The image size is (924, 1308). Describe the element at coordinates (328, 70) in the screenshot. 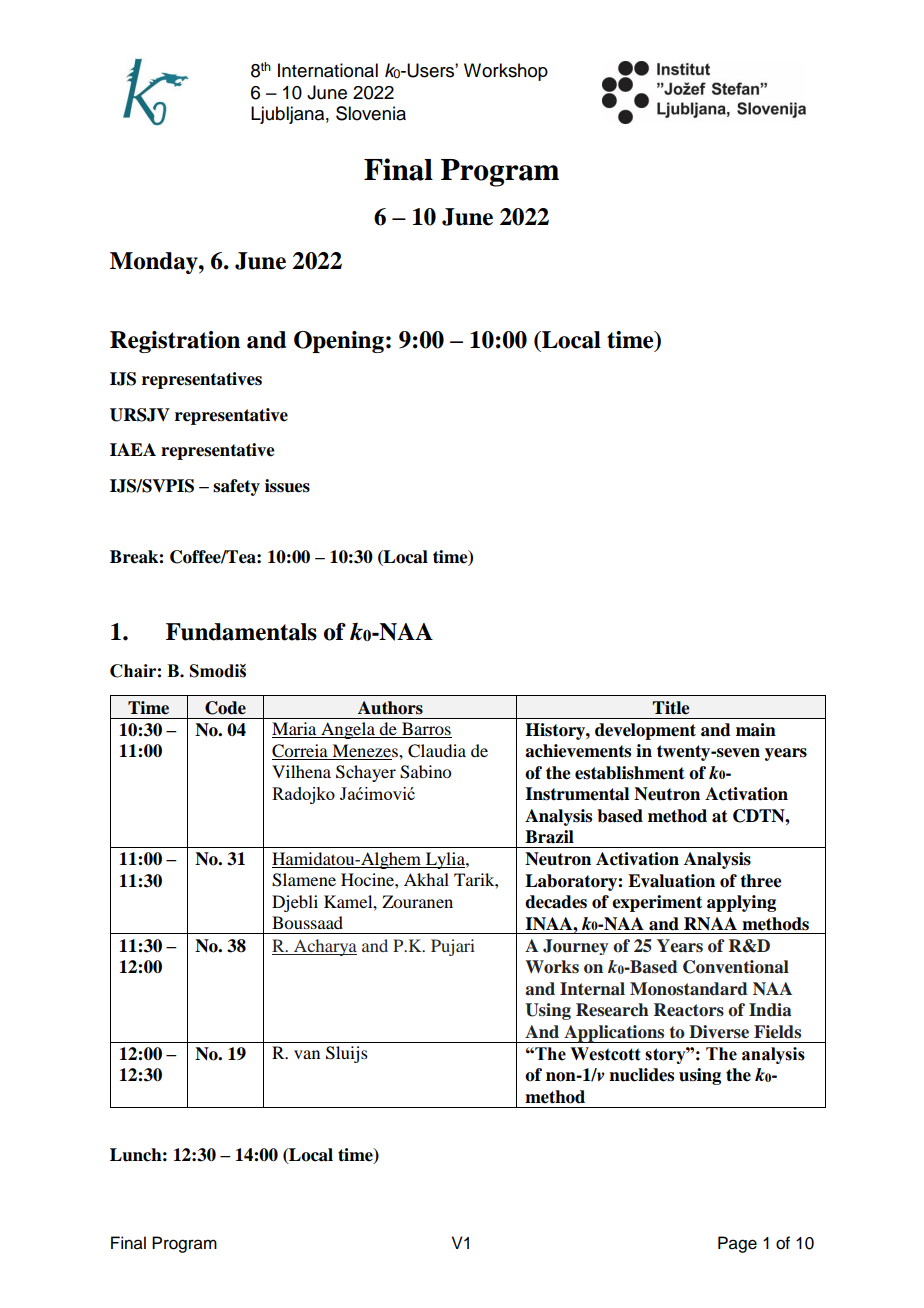

I see `International` at that location.
